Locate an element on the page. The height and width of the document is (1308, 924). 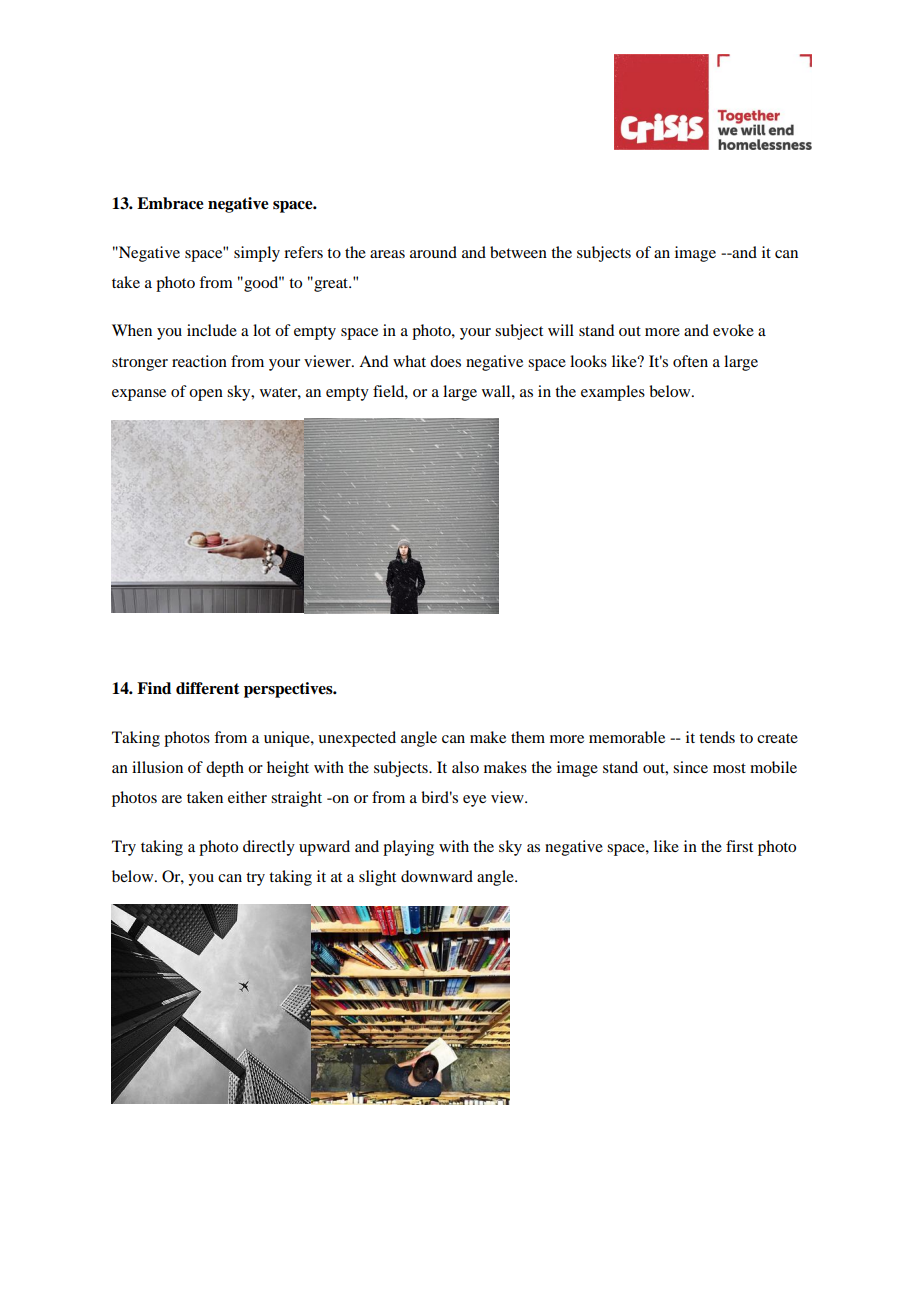
tends is located at coordinates (717, 737).
